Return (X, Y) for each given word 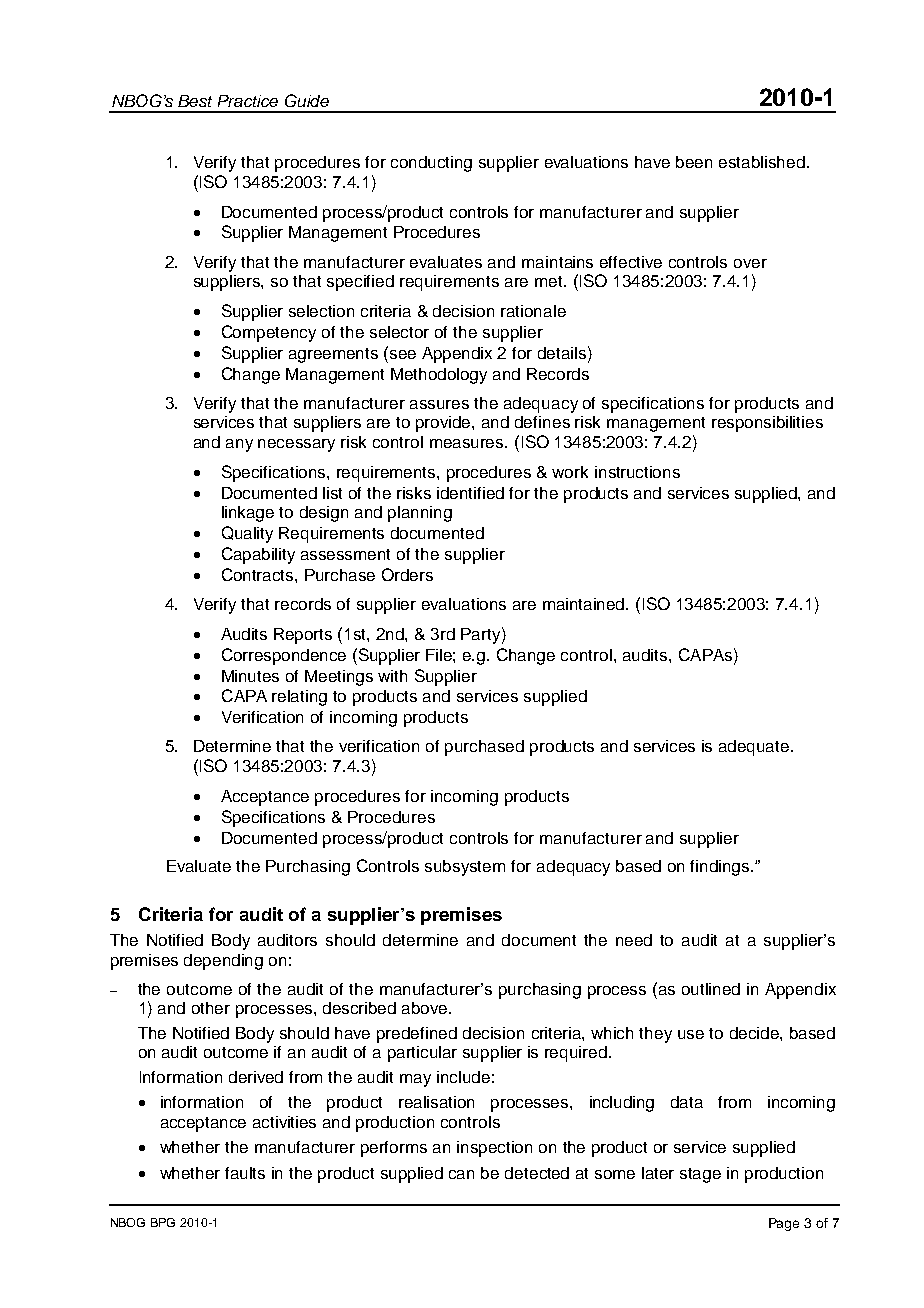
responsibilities (767, 424)
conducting (431, 164)
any (239, 445)
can (461, 1174)
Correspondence (284, 656)
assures (439, 404)
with (392, 676)
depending (223, 962)
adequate (755, 748)
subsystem (465, 868)
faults (245, 1173)
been (694, 162)
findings (721, 868)
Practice (248, 101)
